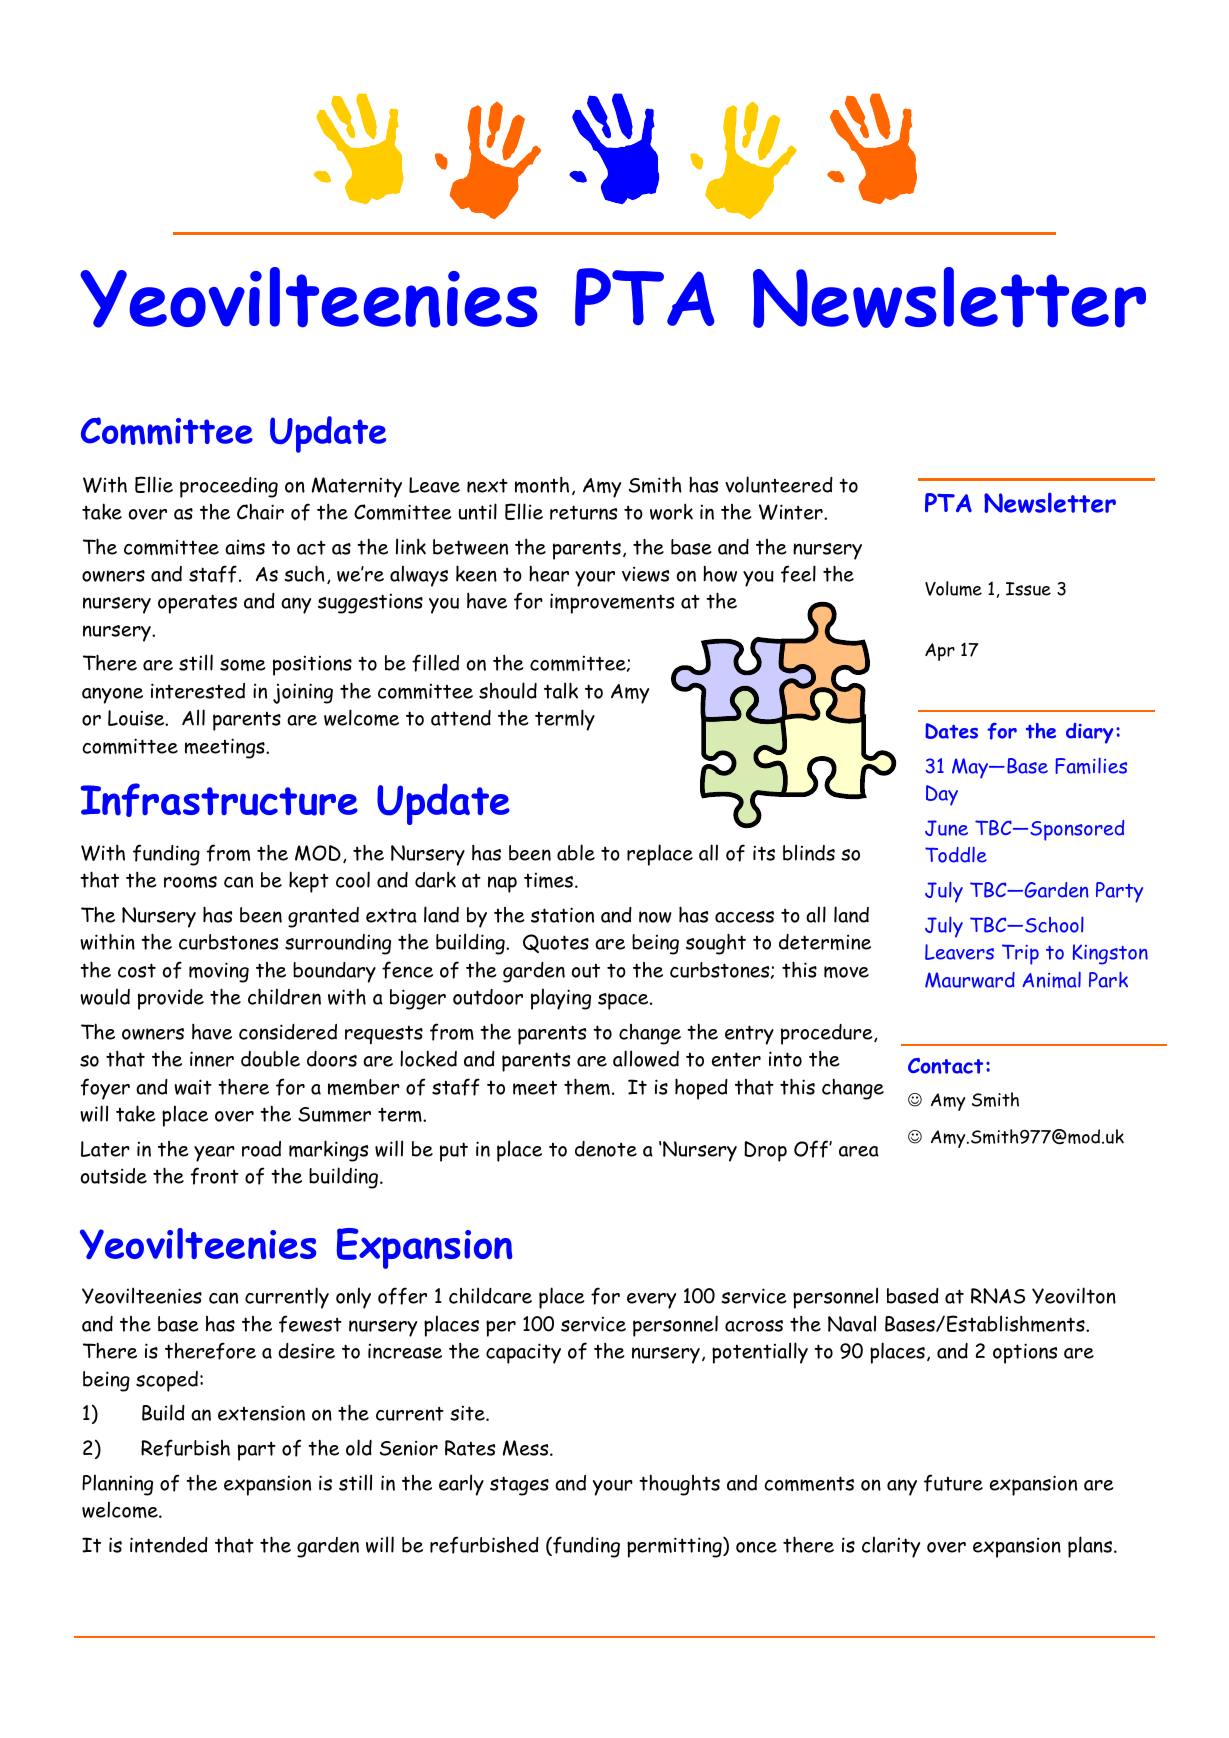  I want to click on returns, so click(583, 512).
